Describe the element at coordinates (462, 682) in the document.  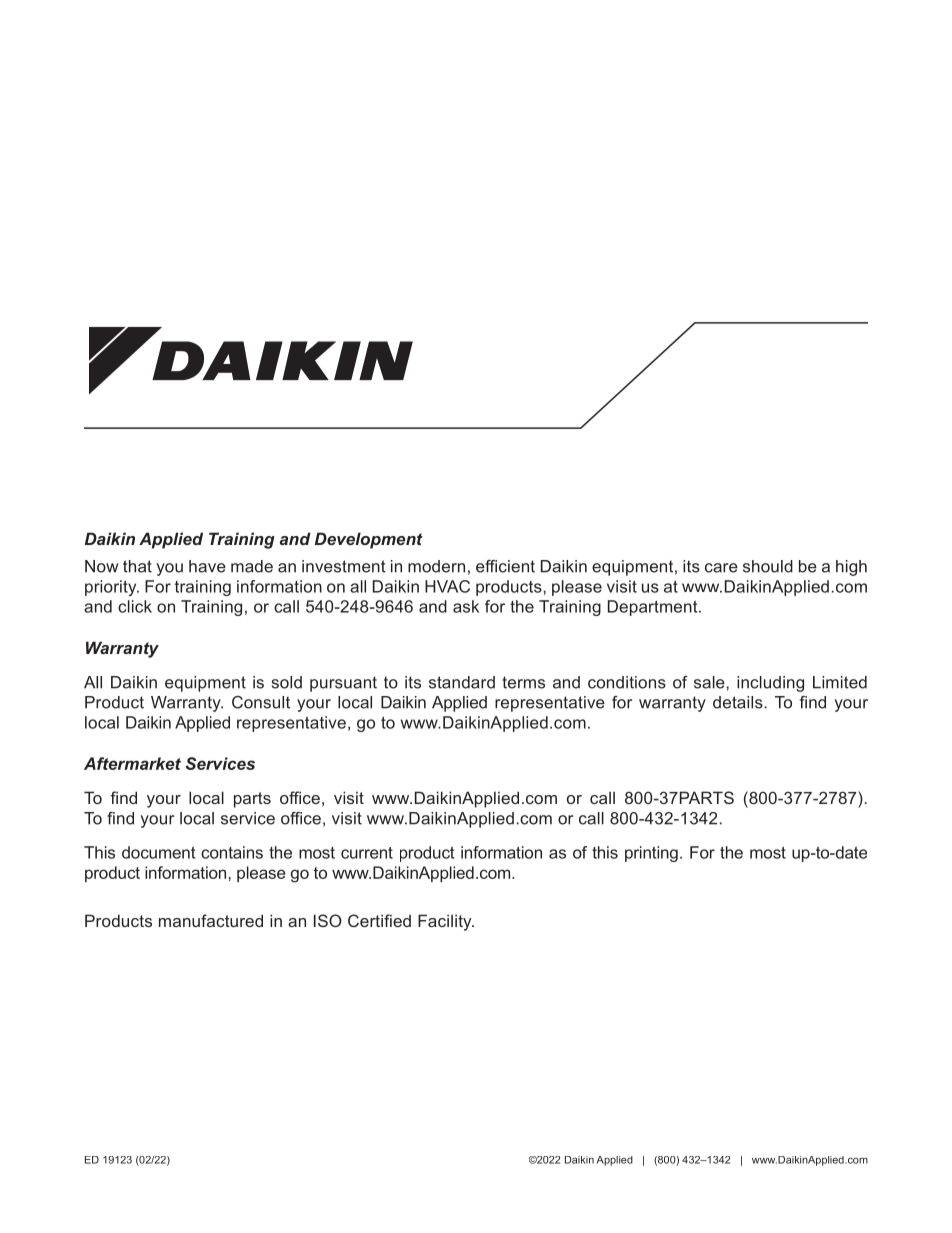
I see `standard` at that location.
